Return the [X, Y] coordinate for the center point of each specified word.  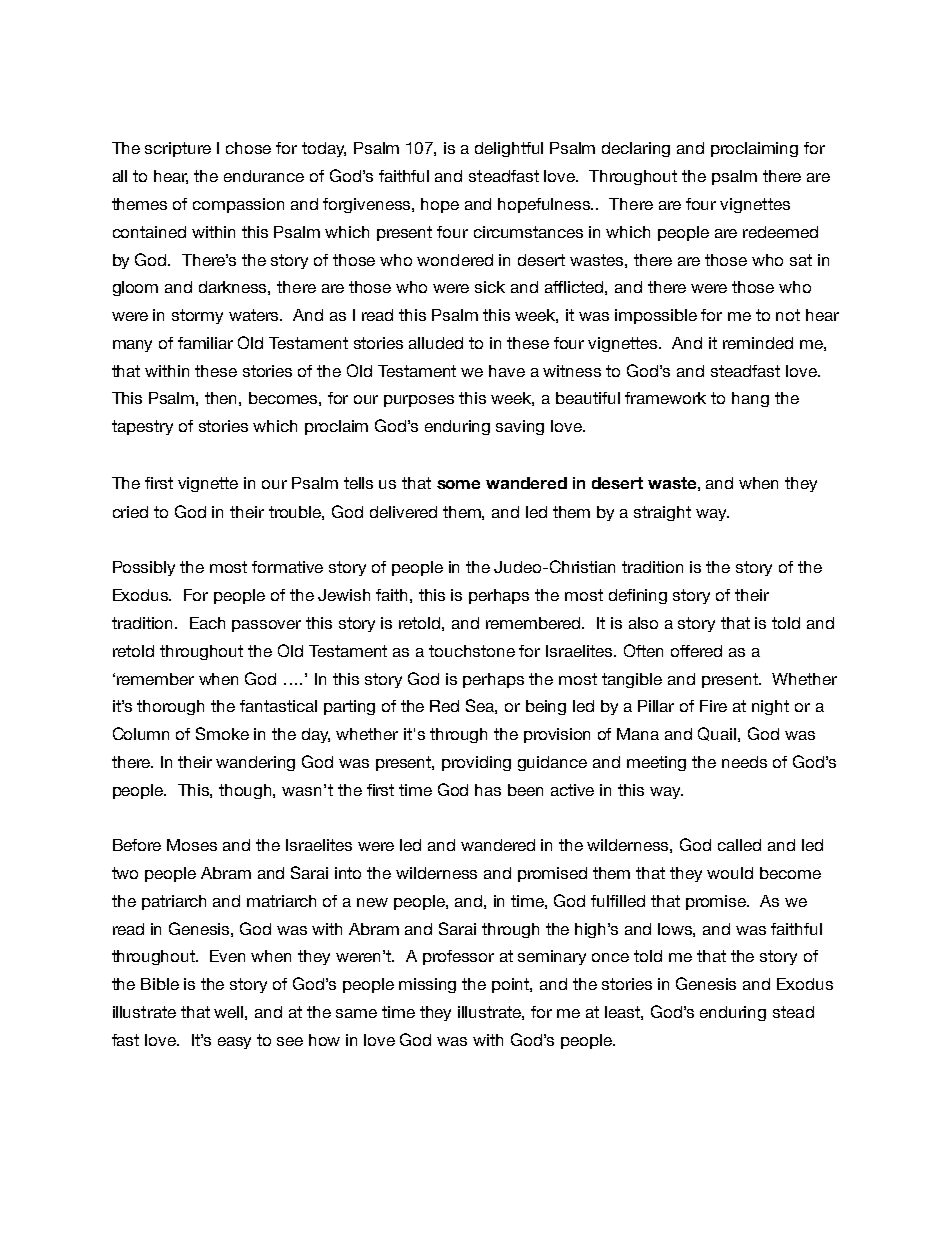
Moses [192, 845]
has [488, 790]
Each [207, 623]
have [507, 371]
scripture [178, 149]
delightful [509, 149]
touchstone [472, 651]
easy [234, 1043]
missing [427, 985]
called [739, 845]
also [643, 623]
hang [750, 399]
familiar [205, 343]
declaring [636, 149]
